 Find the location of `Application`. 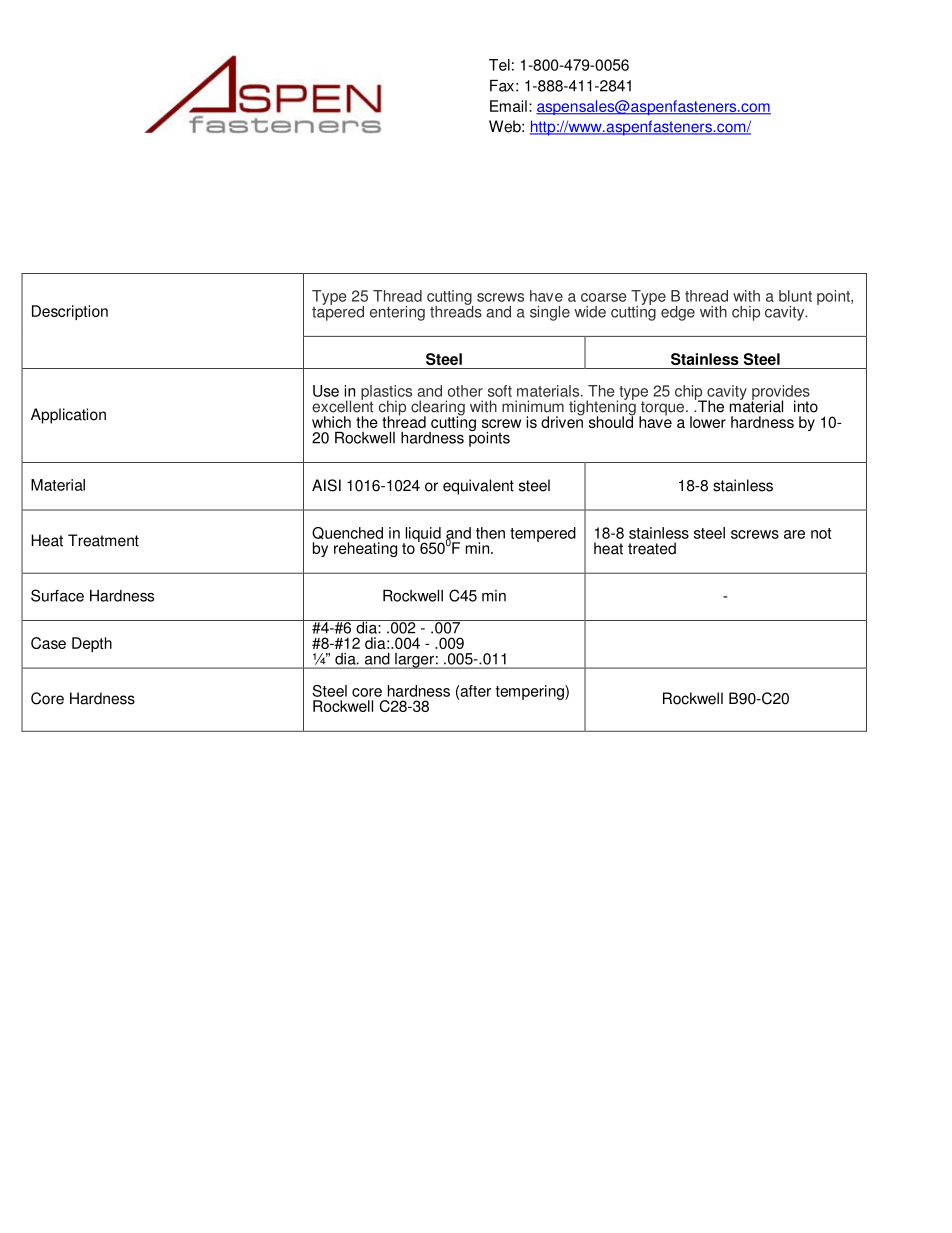

Application is located at coordinates (68, 416).
